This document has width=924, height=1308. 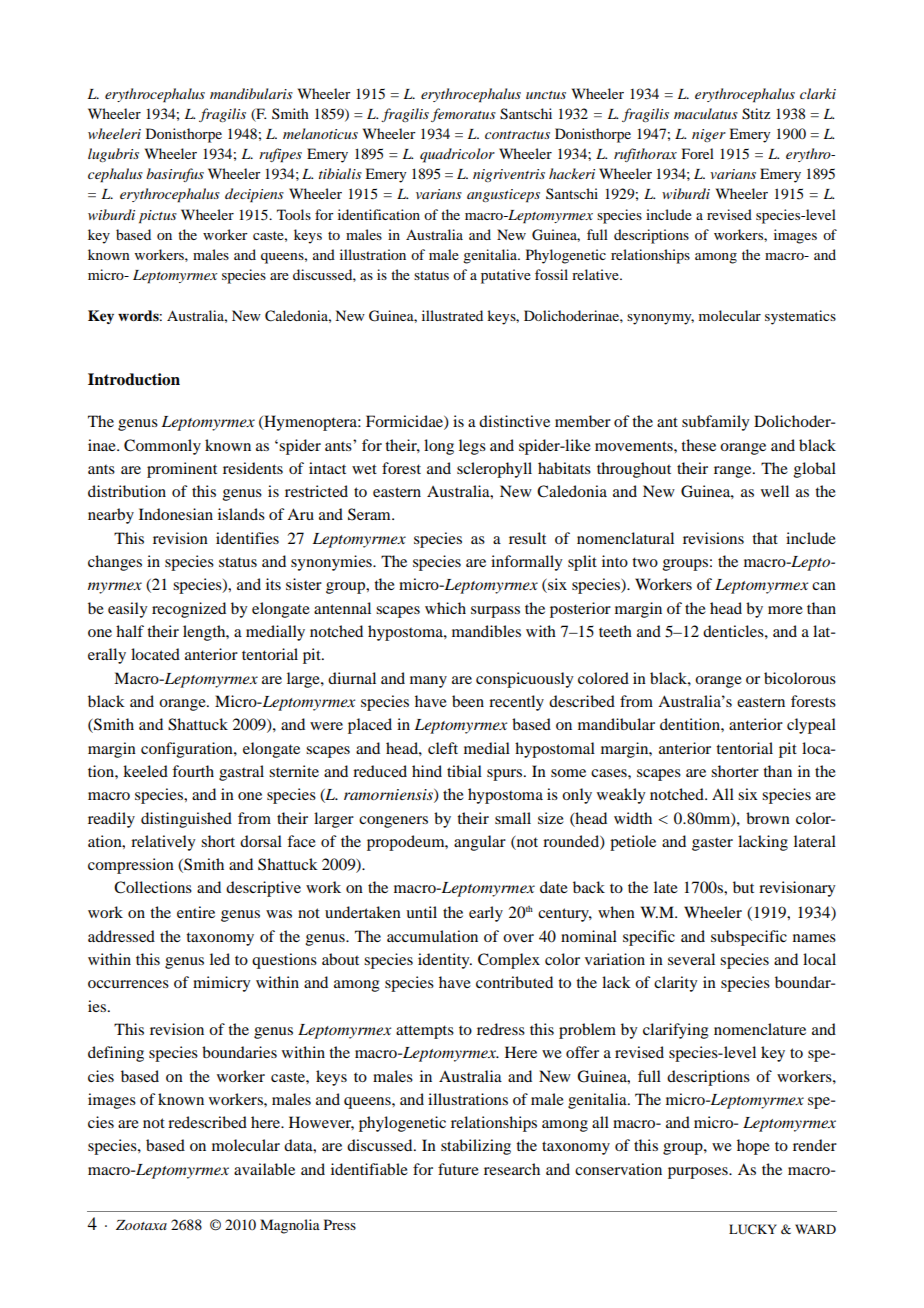 What do you see at coordinates (506, 276) in the document?
I see `putative` at bounding box center [506, 276].
